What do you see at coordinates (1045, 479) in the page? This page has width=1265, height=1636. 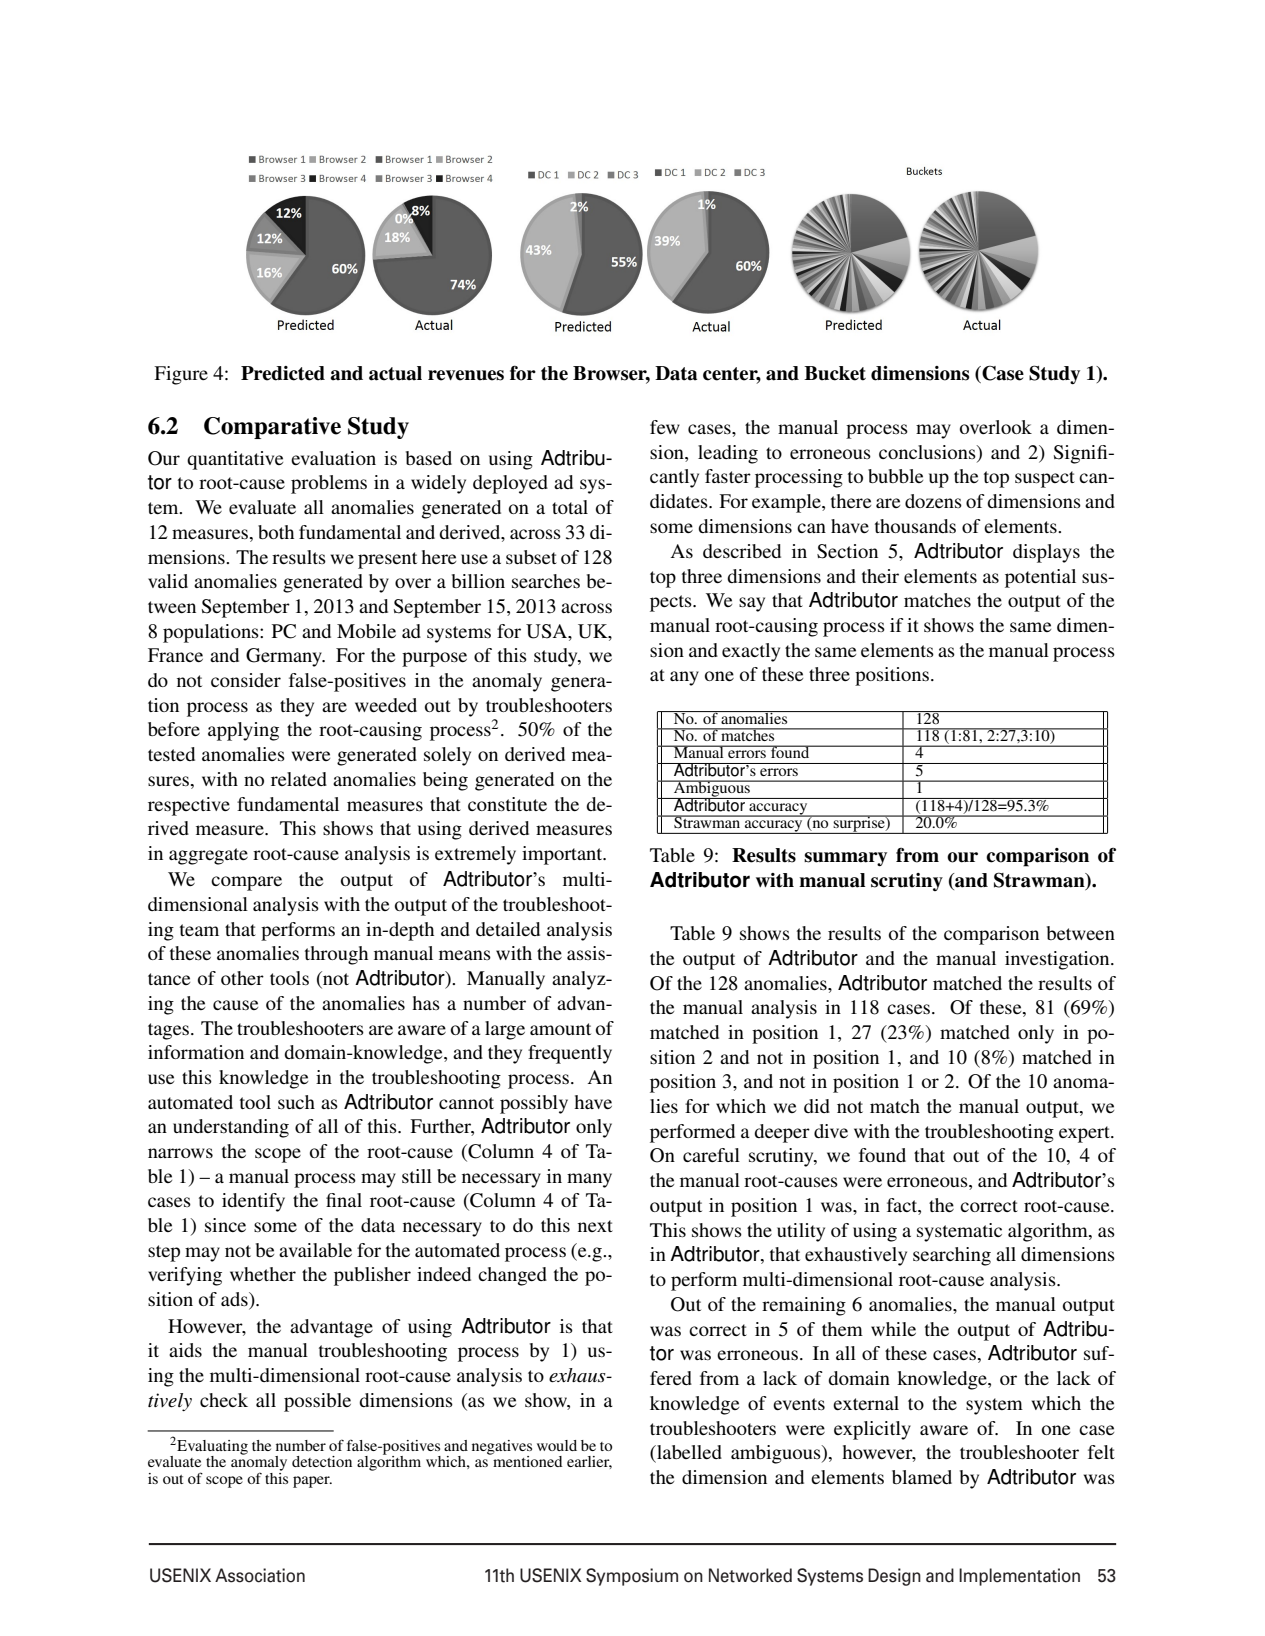 I see `suspect` at bounding box center [1045, 479].
